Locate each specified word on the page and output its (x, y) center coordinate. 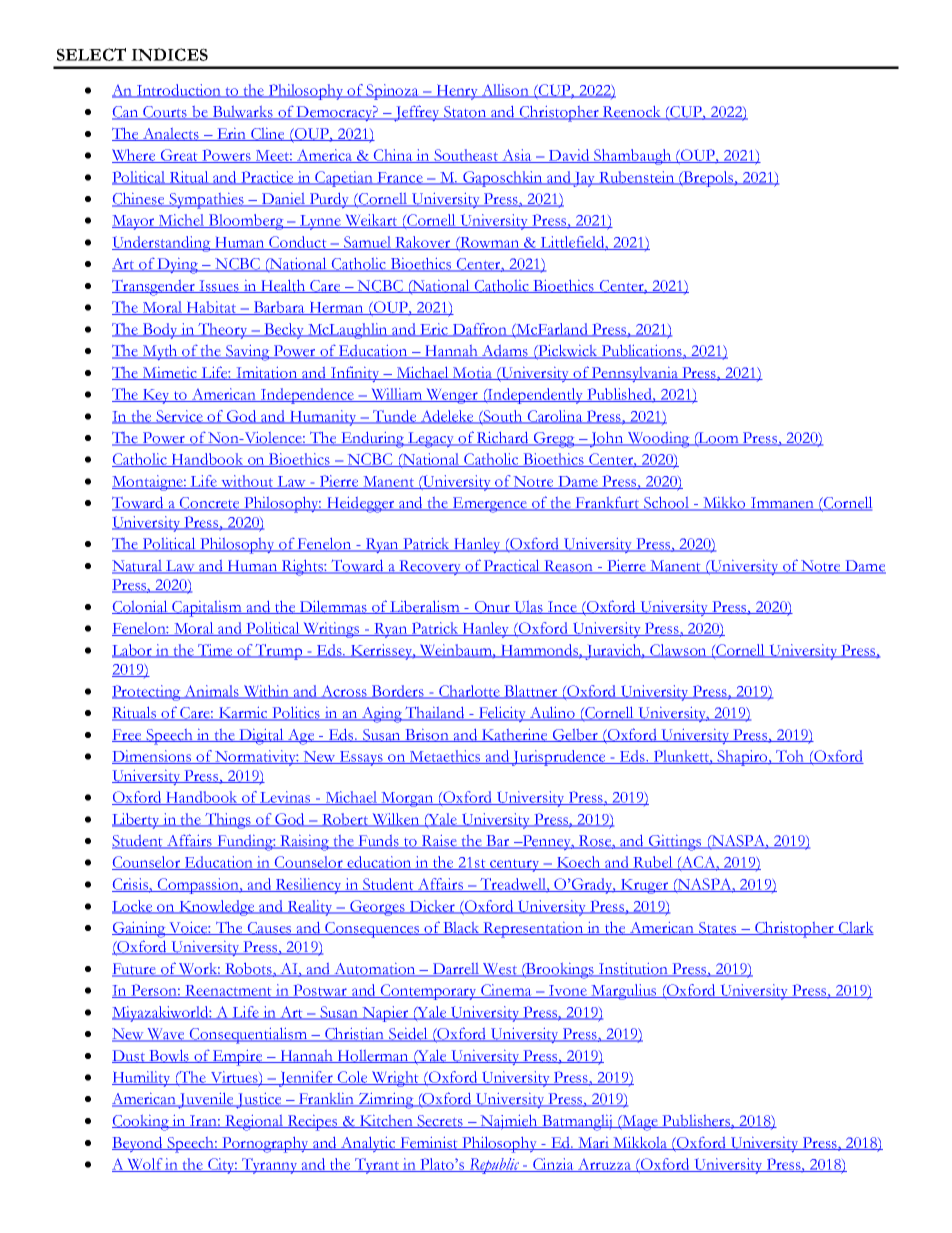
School (666, 504)
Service (180, 417)
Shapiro (743, 758)
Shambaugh (633, 157)
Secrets (440, 1121)
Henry (457, 92)
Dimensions (153, 757)
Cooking (142, 1123)
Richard (503, 439)
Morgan (407, 799)
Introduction (179, 91)
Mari (594, 1143)
